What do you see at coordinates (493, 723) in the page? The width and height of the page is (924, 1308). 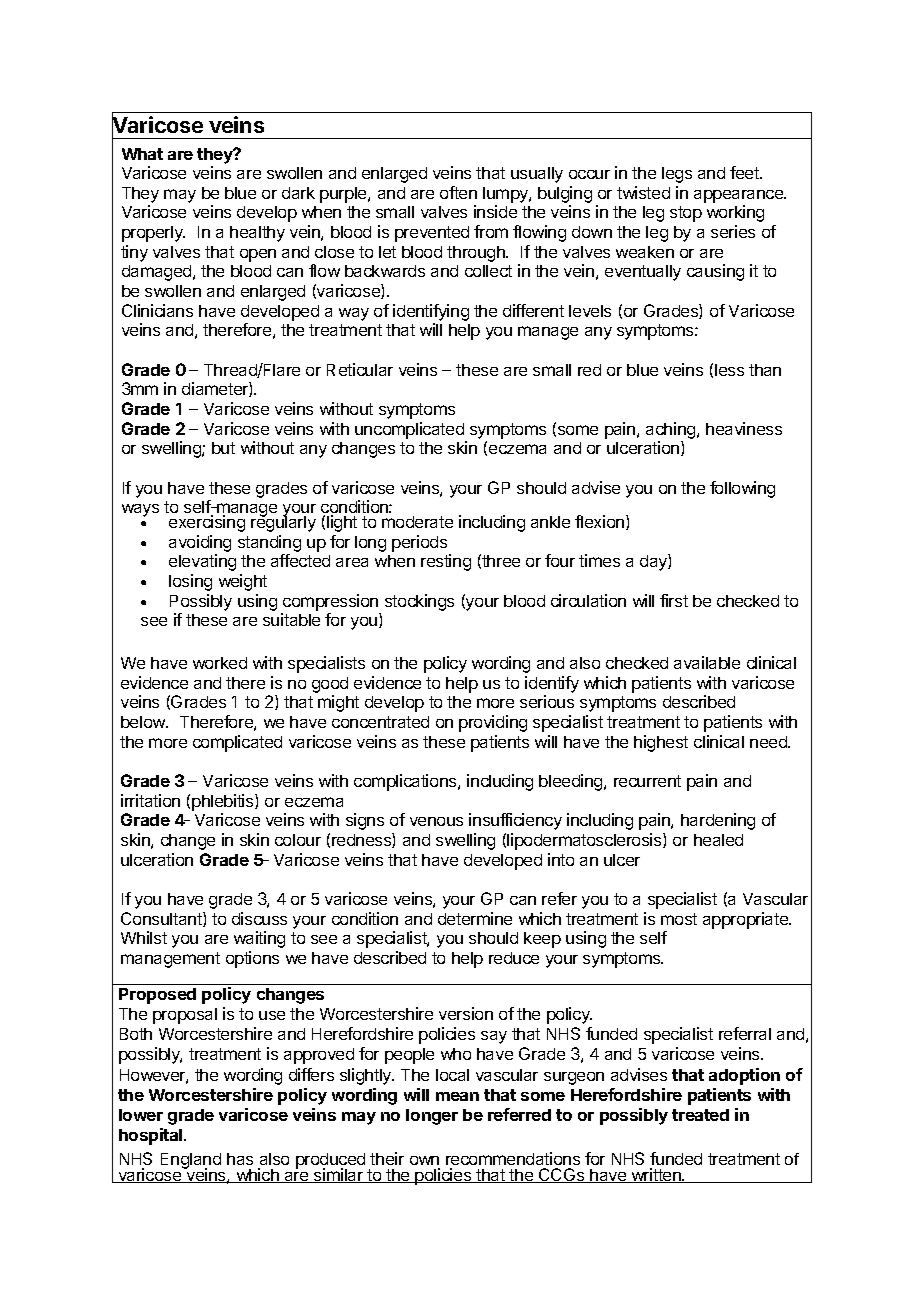 I see `providing` at bounding box center [493, 723].
